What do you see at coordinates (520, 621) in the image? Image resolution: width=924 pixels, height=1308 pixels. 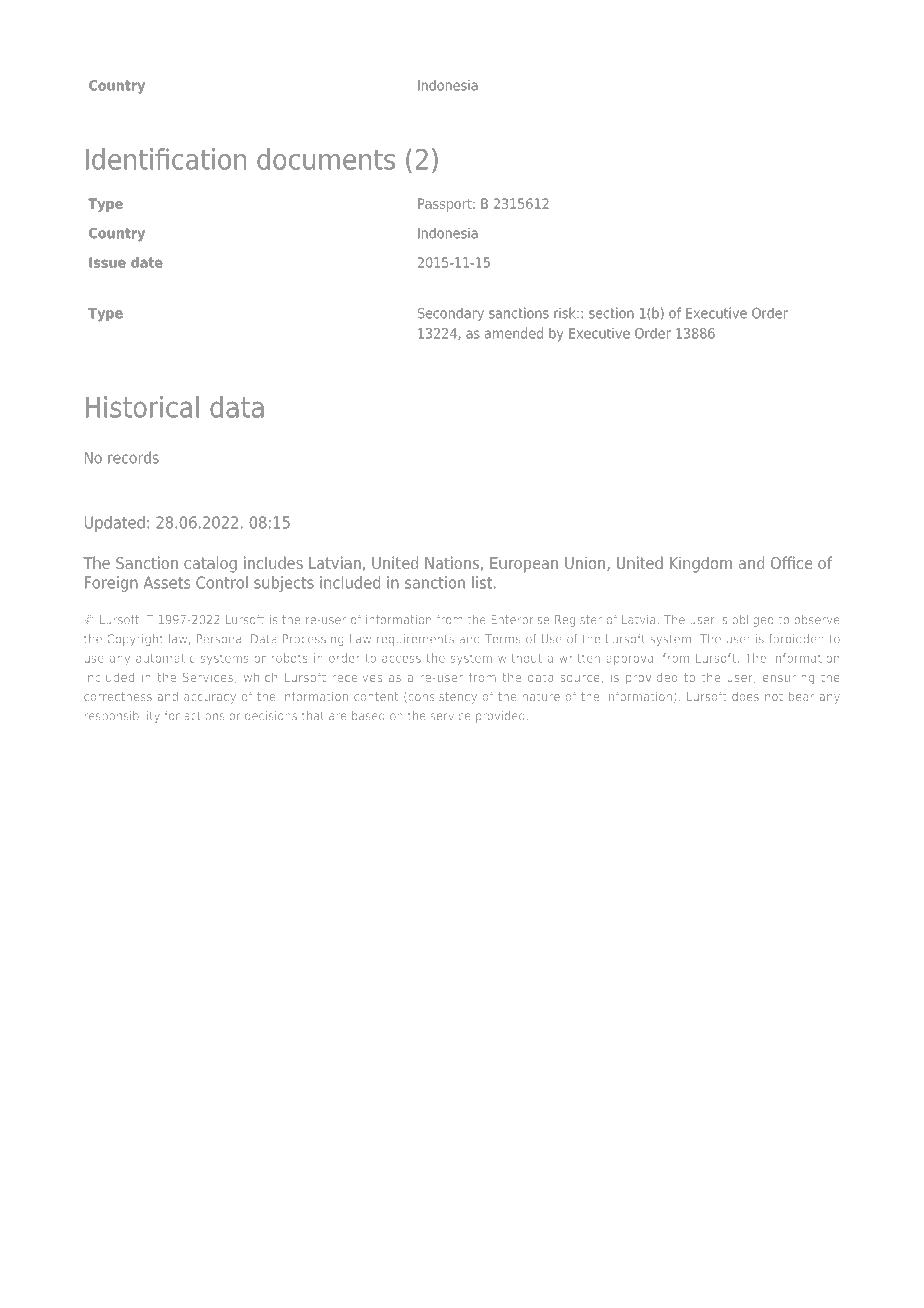 I see `Enterprise` at bounding box center [520, 621].
